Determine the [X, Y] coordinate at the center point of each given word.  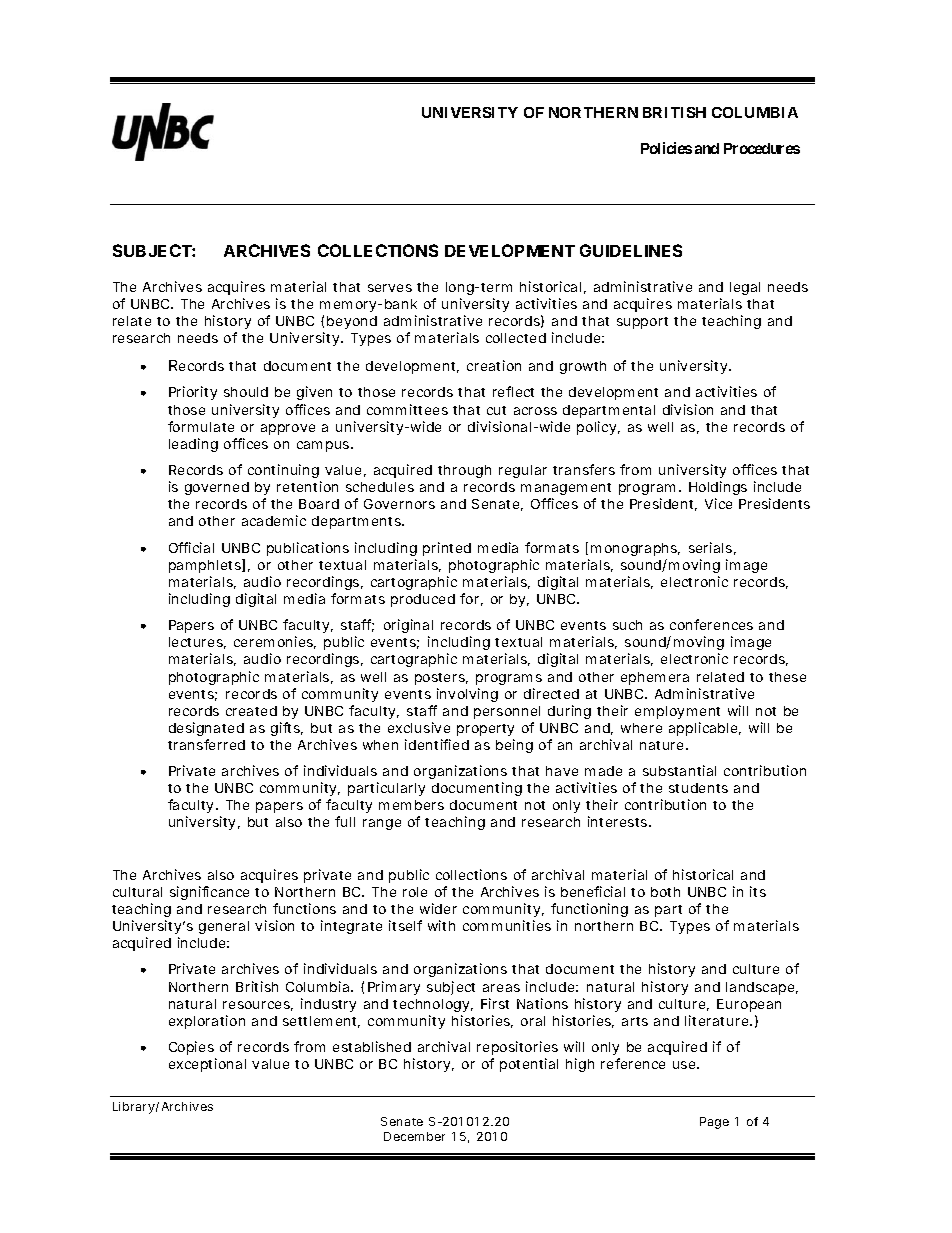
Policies [666, 148]
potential [529, 1065]
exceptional [207, 1065]
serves [390, 288]
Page [714, 1123]
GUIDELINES [631, 250]
